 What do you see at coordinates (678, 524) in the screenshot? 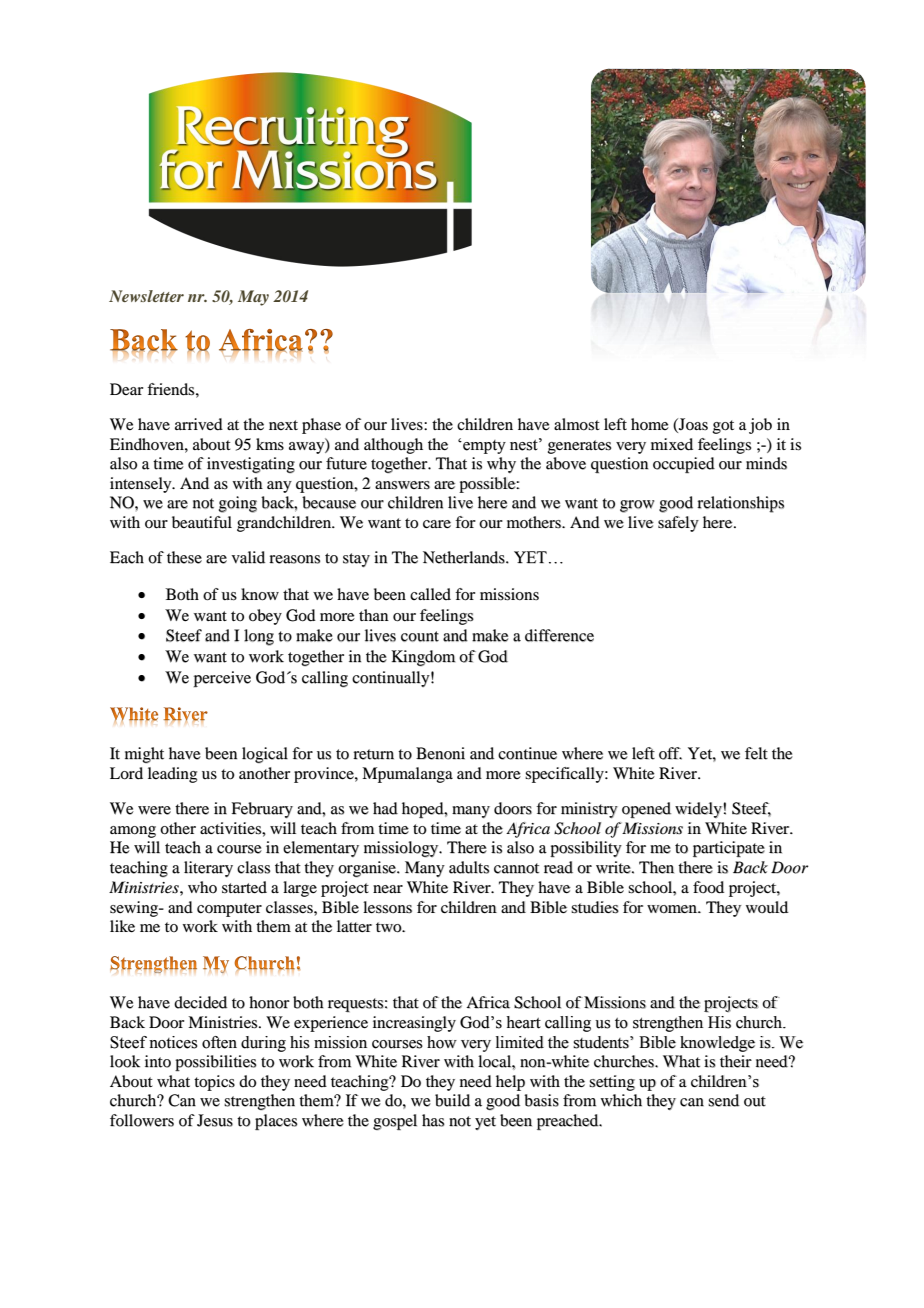
I see `safely` at bounding box center [678, 524].
